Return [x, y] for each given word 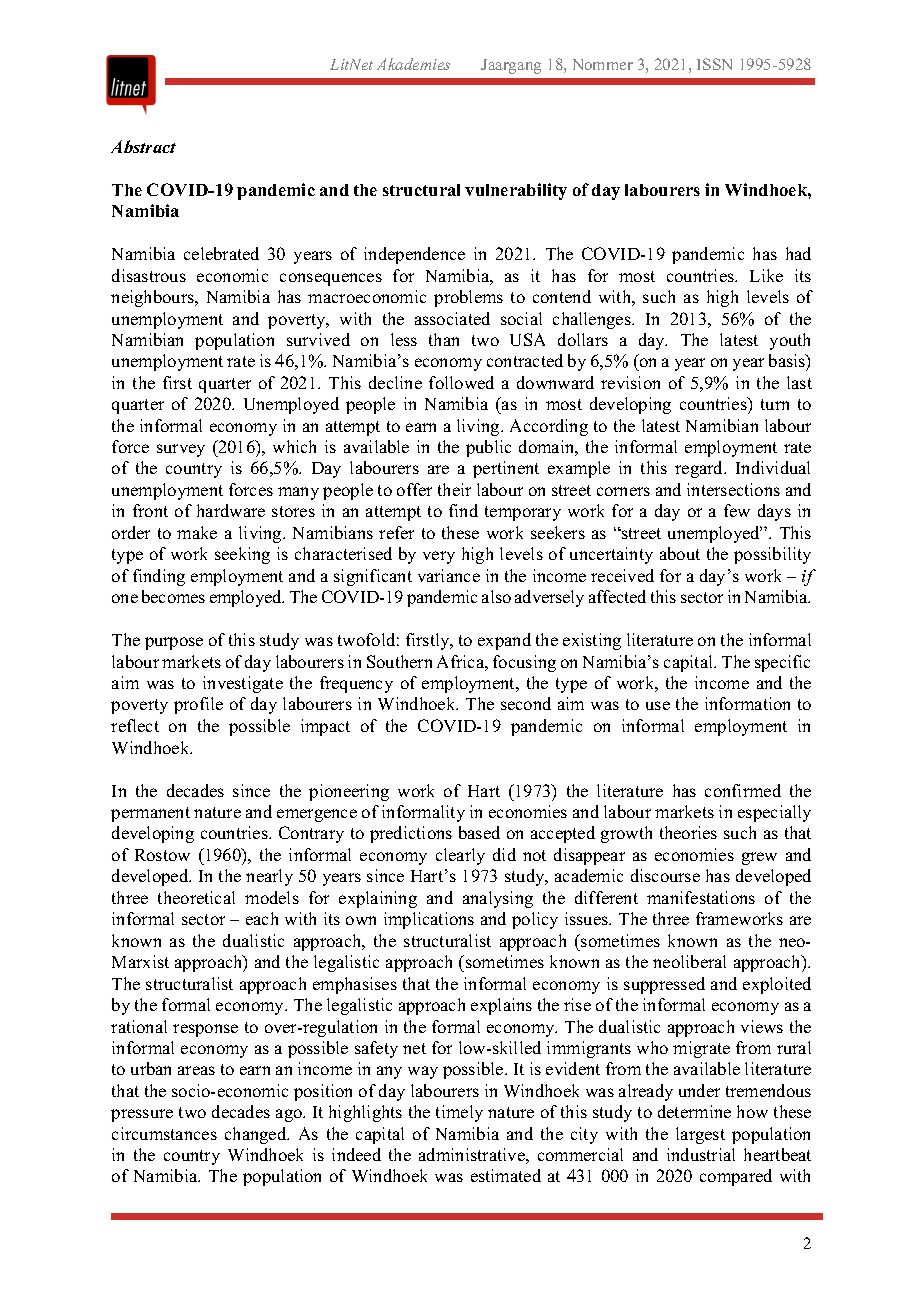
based [479, 832]
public [488, 448]
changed [257, 1135]
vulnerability [516, 191]
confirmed [743, 790]
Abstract [143, 146]
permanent [150, 814]
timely [459, 1113]
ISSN [714, 64]
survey [181, 450]
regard [700, 469]
